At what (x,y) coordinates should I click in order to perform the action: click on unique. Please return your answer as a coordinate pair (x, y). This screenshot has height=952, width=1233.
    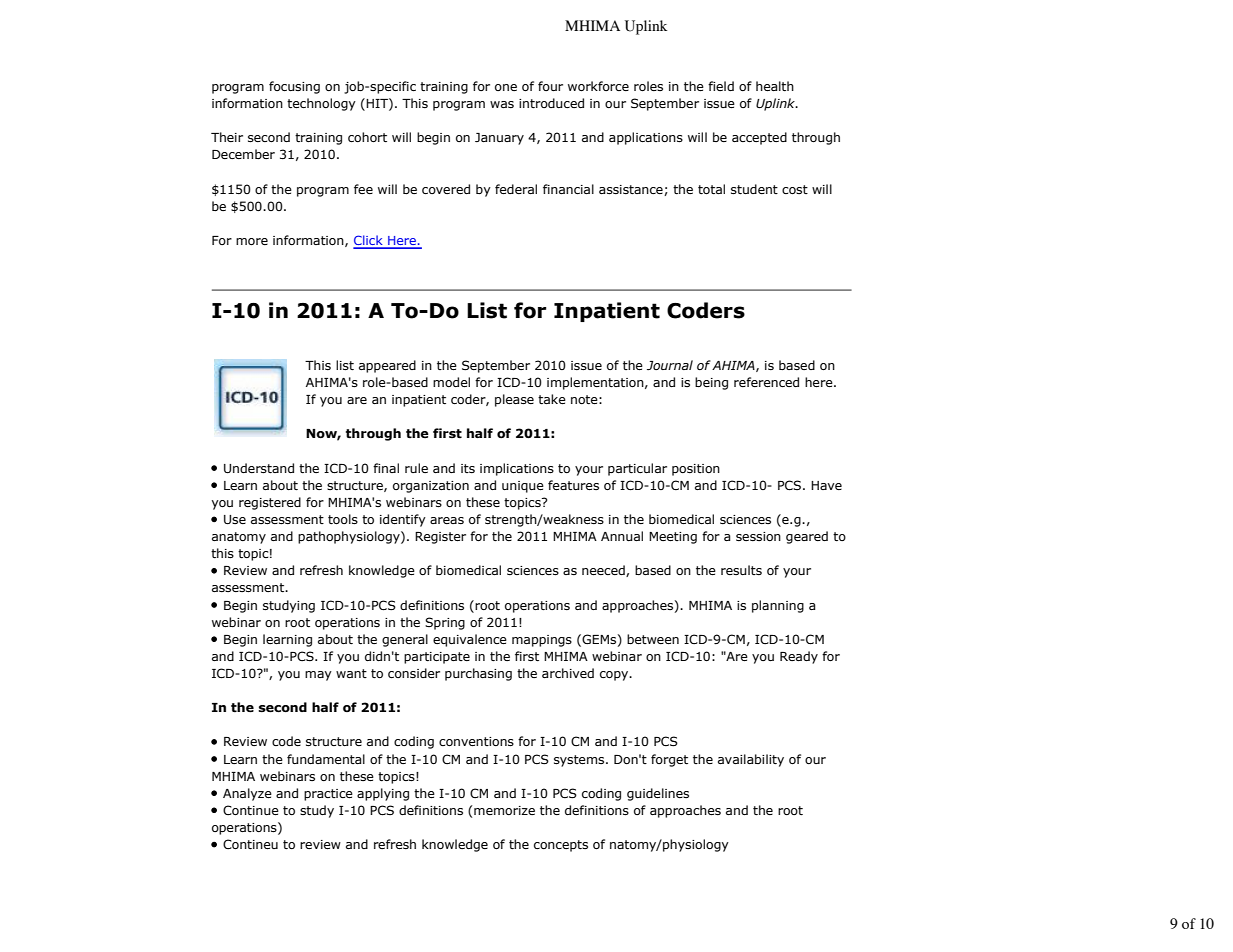
    Looking at the image, I should click on (523, 487).
